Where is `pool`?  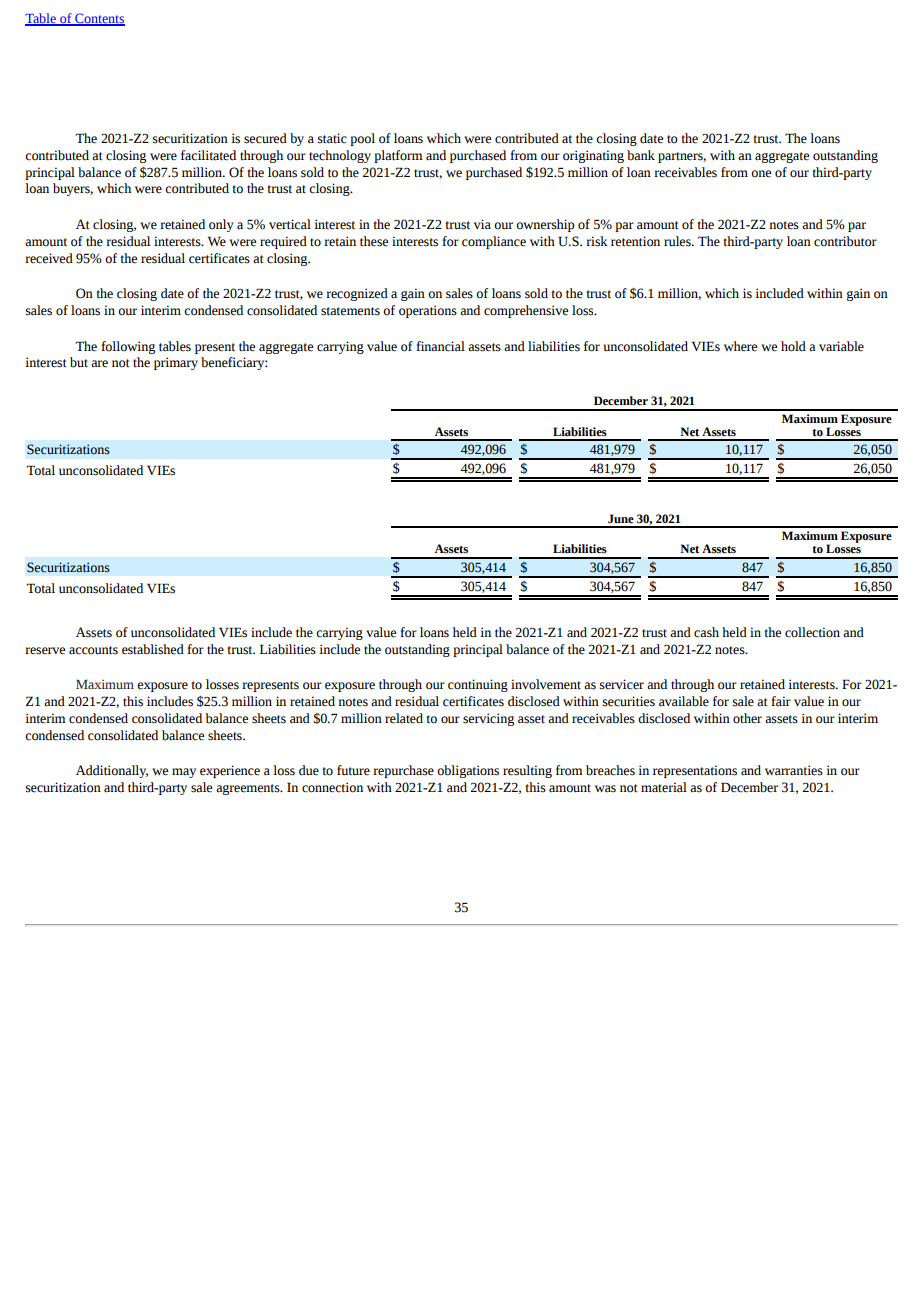 pool is located at coordinates (362, 139).
